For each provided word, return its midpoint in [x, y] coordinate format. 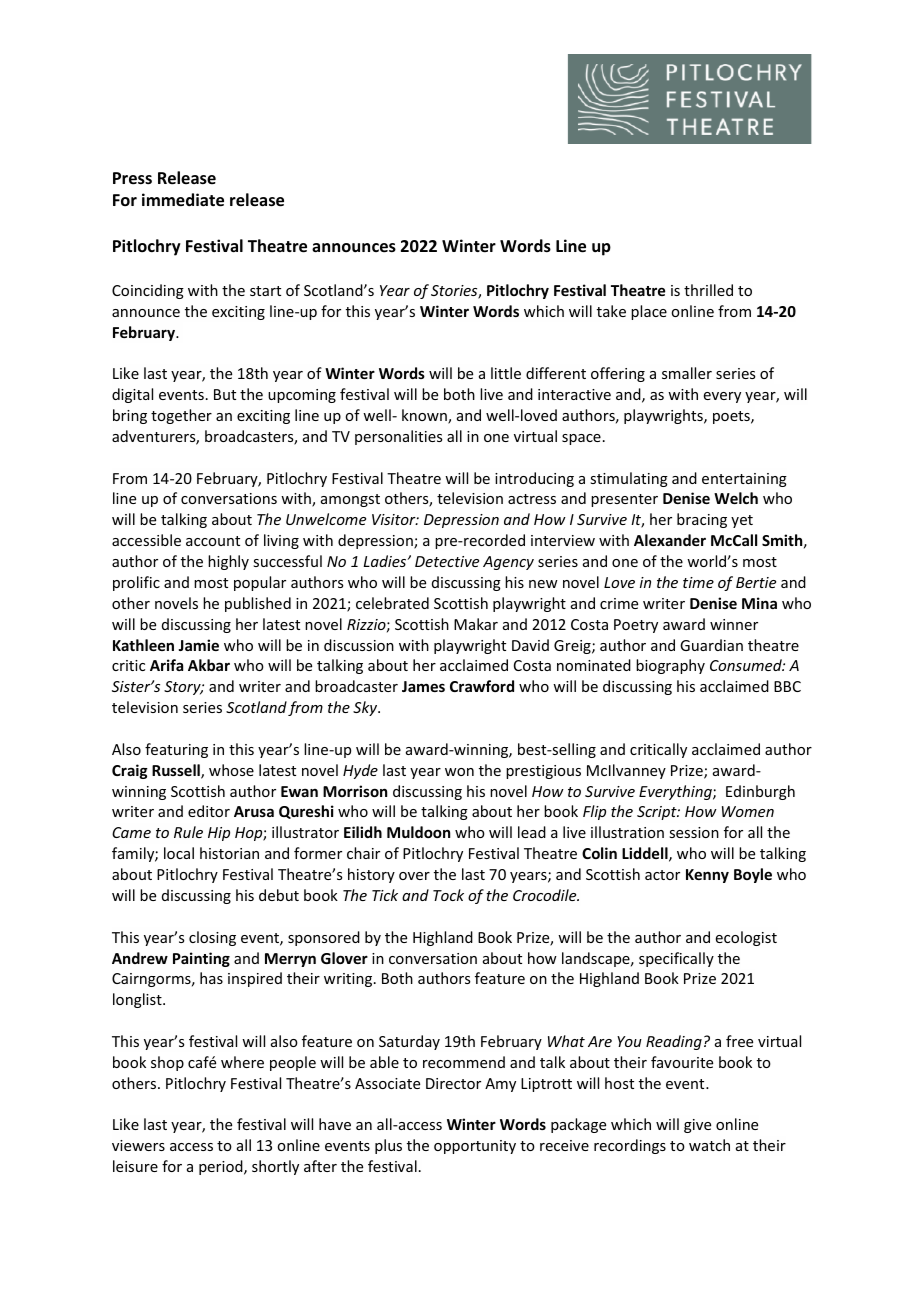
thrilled [708, 290]
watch [709, 1145]
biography [670, 666]
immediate [183, 200]
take [611, 311]
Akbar [209, 665]
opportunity [475, 1147]
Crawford [482, 686]
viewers [138, 1145]
